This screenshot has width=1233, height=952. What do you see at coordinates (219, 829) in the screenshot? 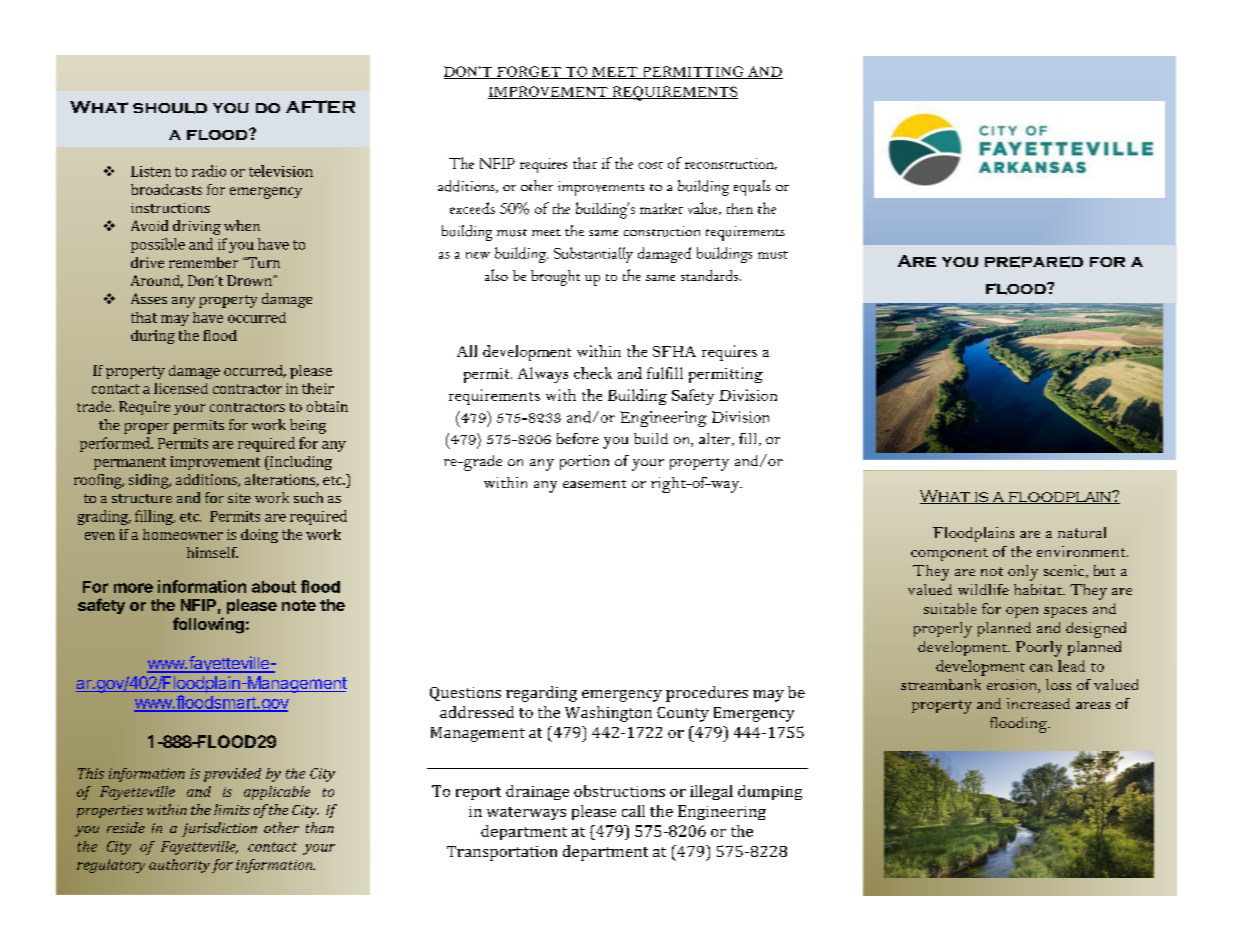
I see `jurisdiction` at bounding box center [219, 829].
